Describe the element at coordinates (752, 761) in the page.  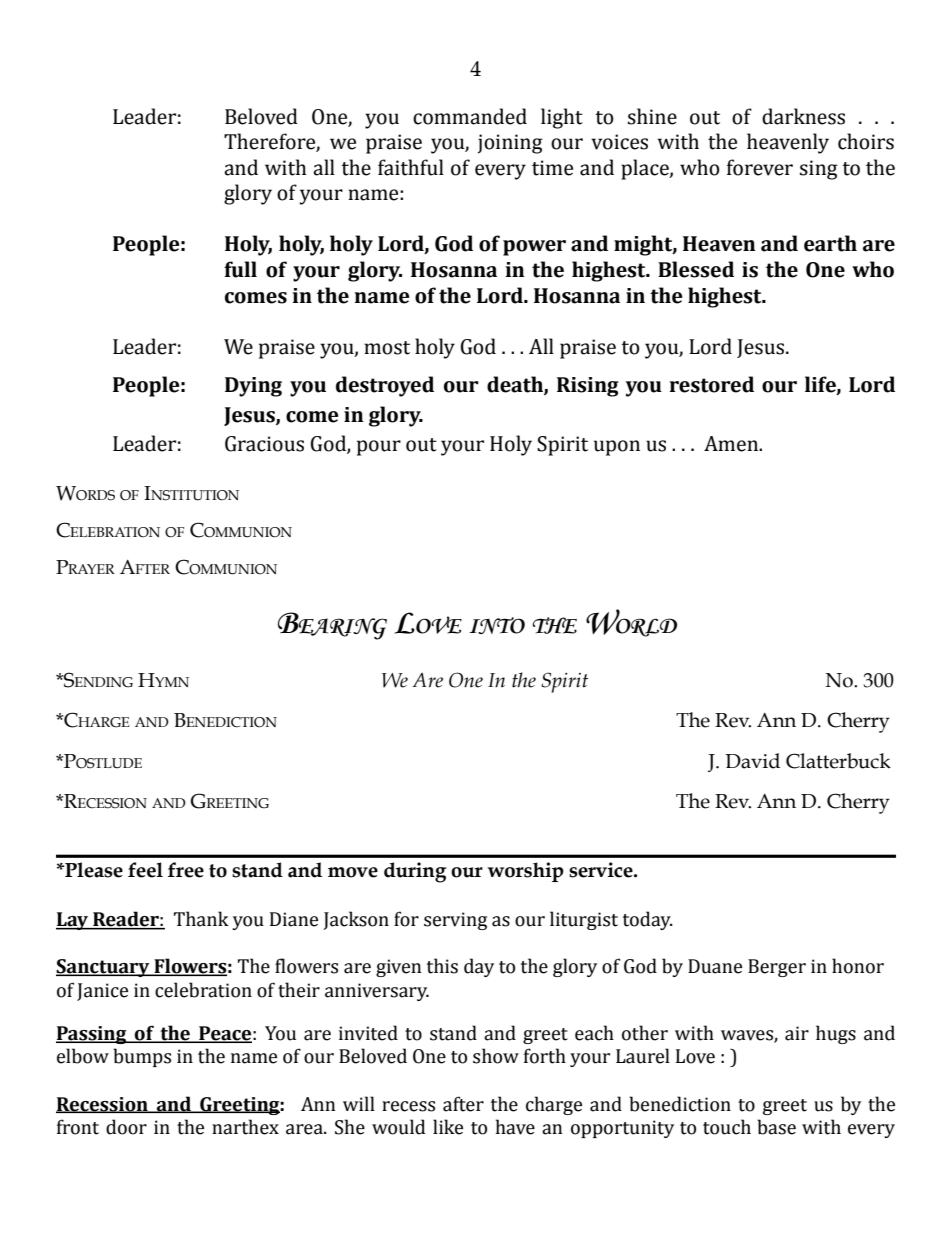
I see `David` at that location.
